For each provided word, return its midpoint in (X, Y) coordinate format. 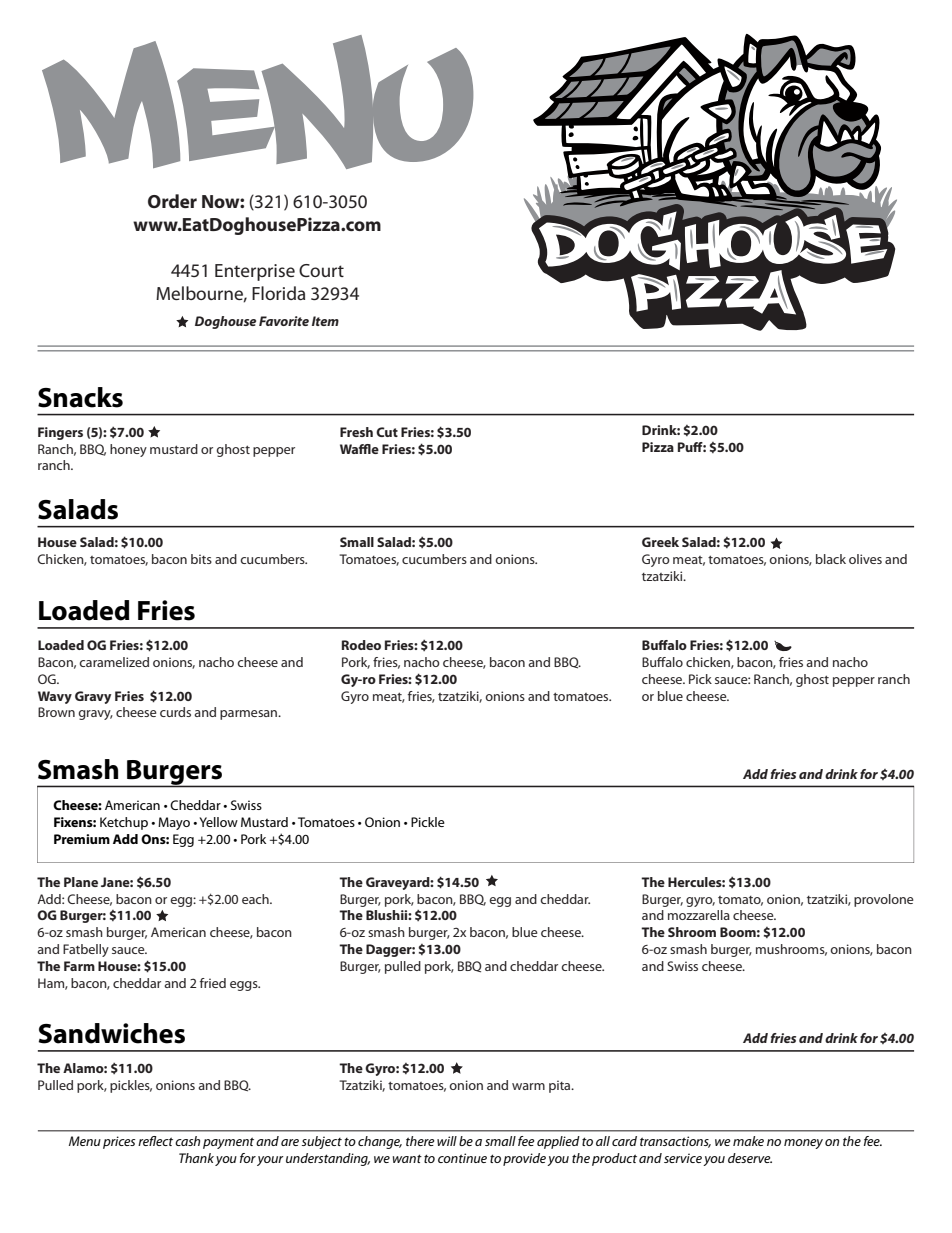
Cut (387, 432)
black (831, 559)
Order (172, 201)
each (256, 899)
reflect (155, 1141)
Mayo (174, 823)
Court (321, 270)
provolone (884, 900)
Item (325, 321)
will (447, 1141)
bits (201, 559)
